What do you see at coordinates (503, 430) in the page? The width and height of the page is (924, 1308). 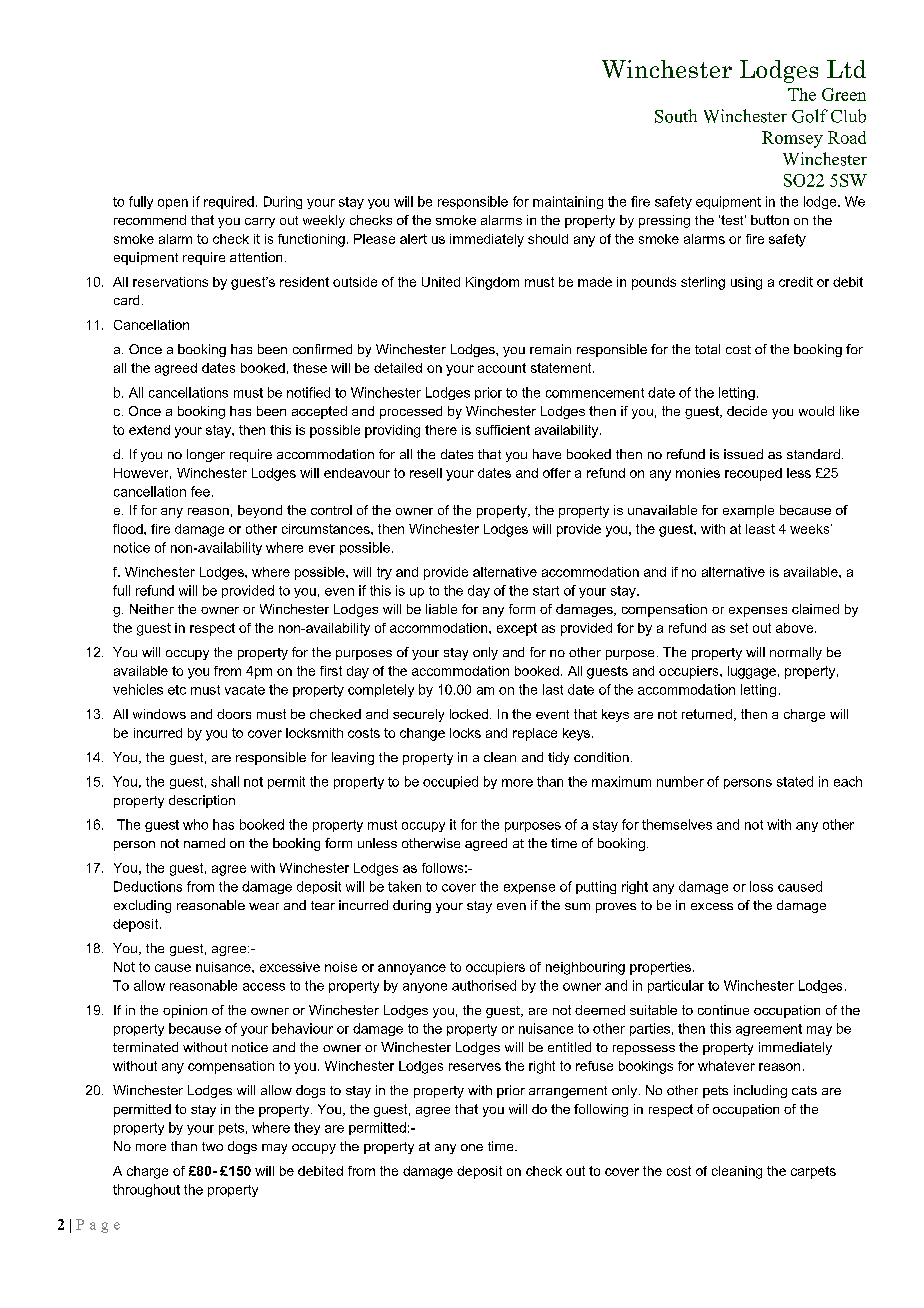 I see `sufficient` at bounding box center [503, 430].
